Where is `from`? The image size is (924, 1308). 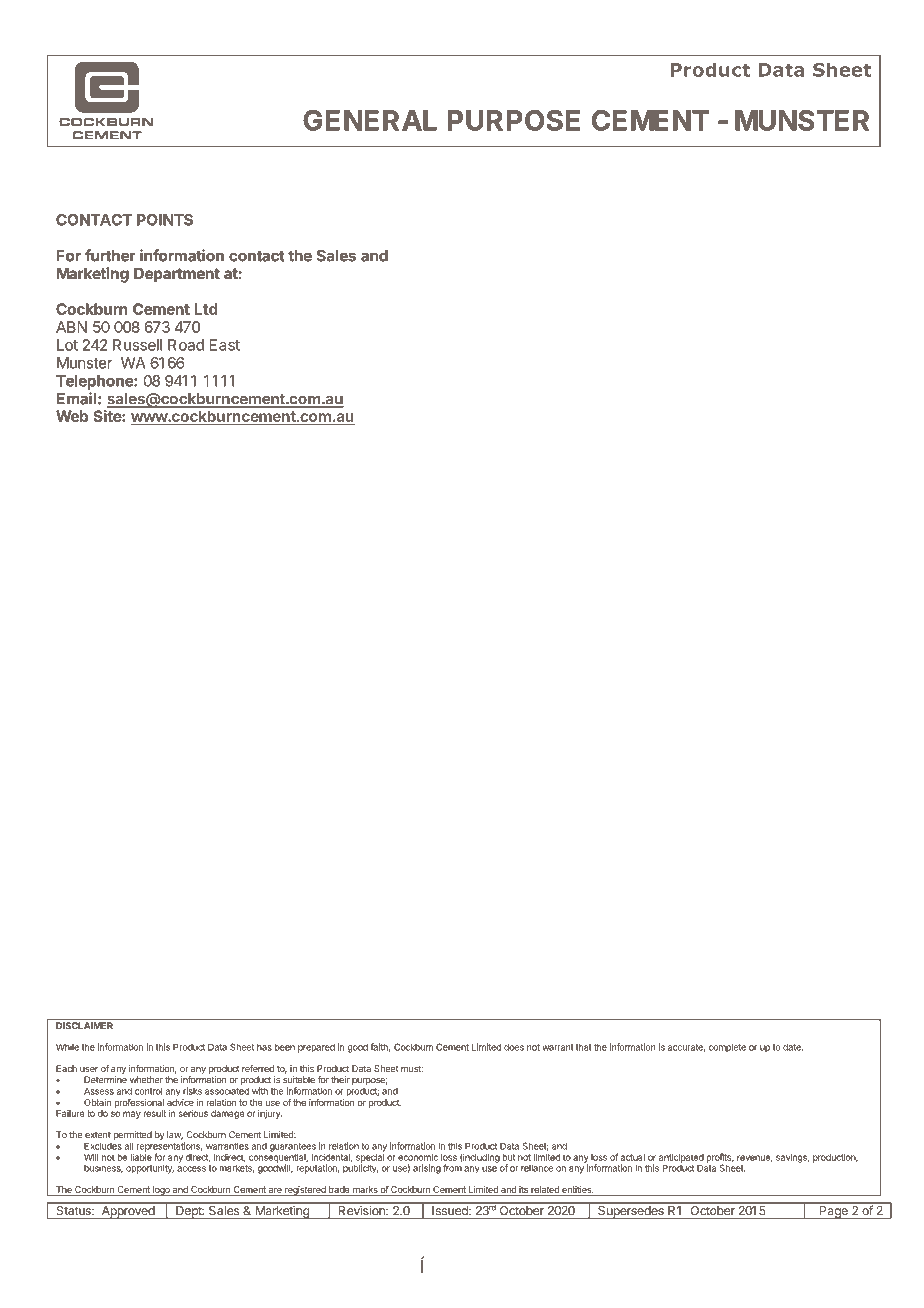
from is located at coordinates (452, 1168).
